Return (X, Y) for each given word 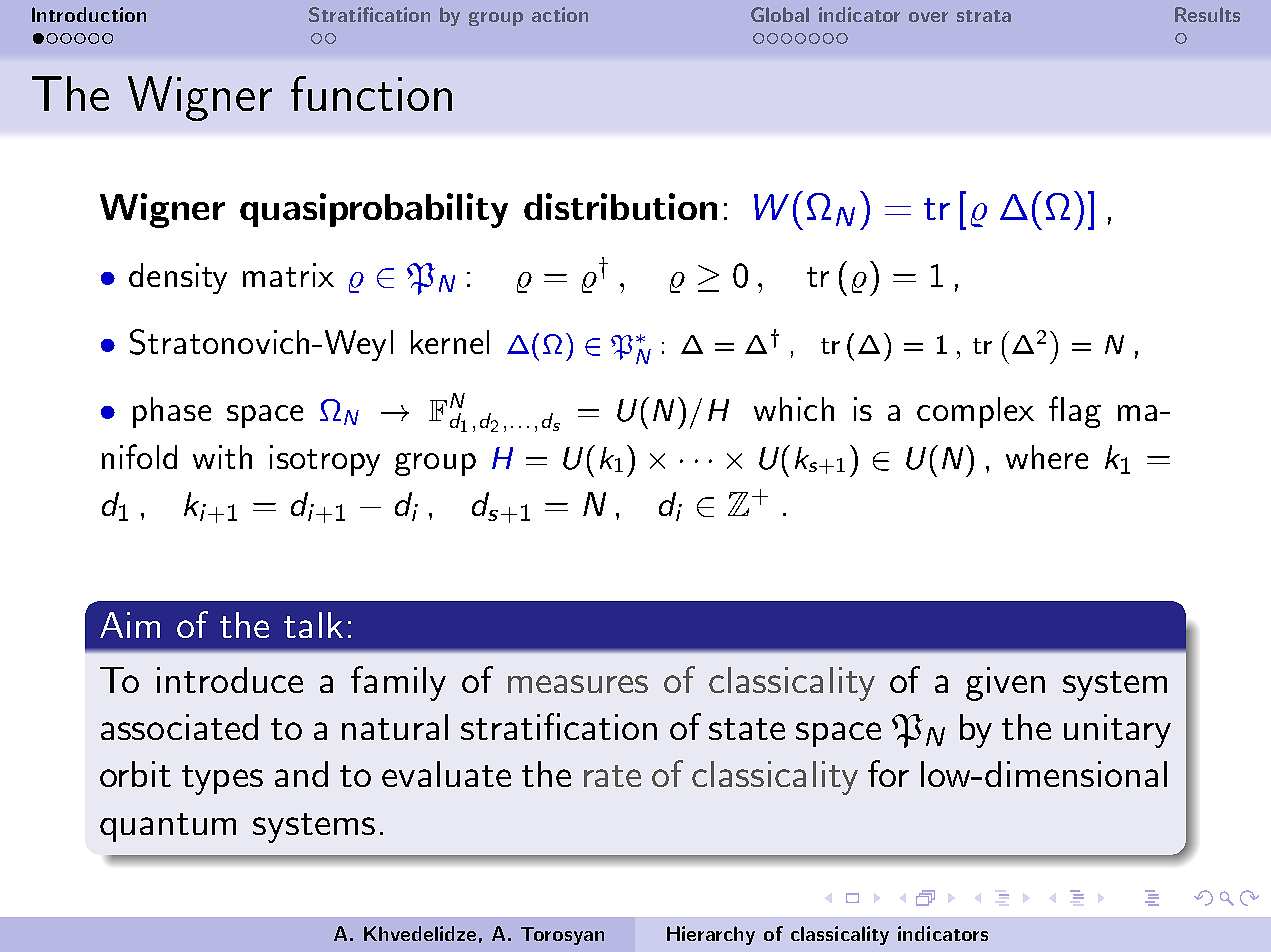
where (1047, 457)
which (794, 409)
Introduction (89, 14)
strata (984, 16)
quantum (168, 827)
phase (172, 412)
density (178, 278)
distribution (620, 206)
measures (578, 684)
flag (1075, 412)
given (1005, 684)
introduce (230, 680)
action (560, 14)
